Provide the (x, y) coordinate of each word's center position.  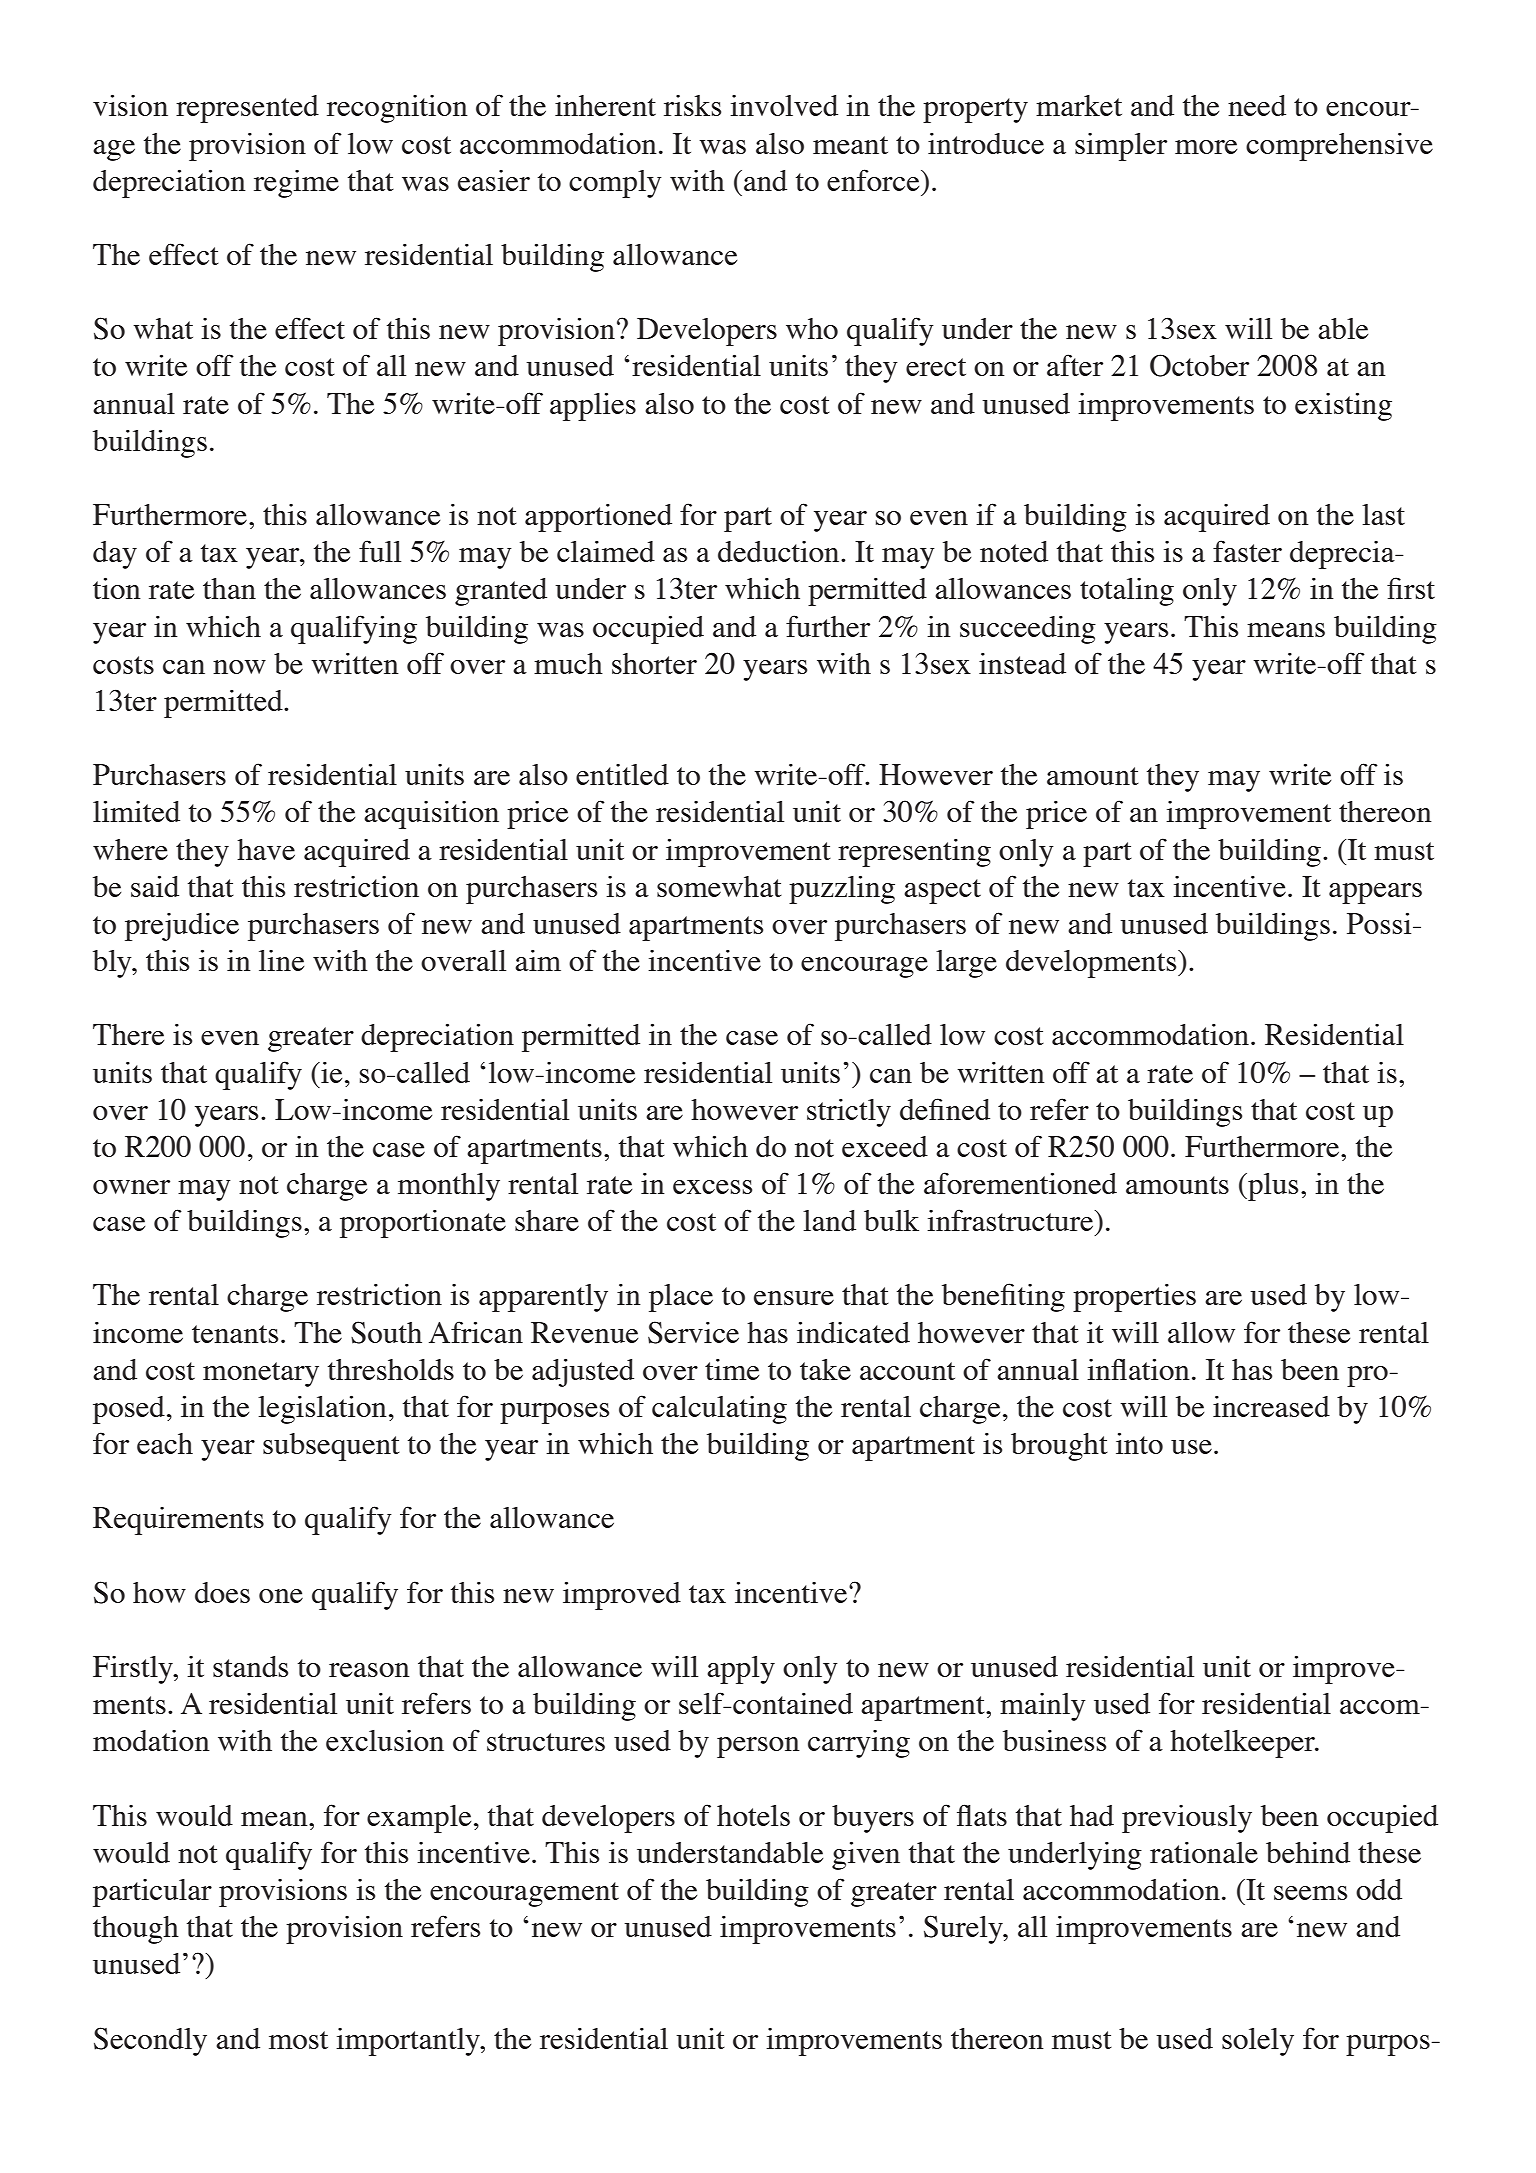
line (281, 960)
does (222, 1592)
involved (784, 105)
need (1257, 105)
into (1139, 1443)
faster (1247, 551)
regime (296, 184)
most (298, 2040)
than (229, 588)
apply (741, 1670)
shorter (654, 663)
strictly (849, 1112)
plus (1272, 1187)
